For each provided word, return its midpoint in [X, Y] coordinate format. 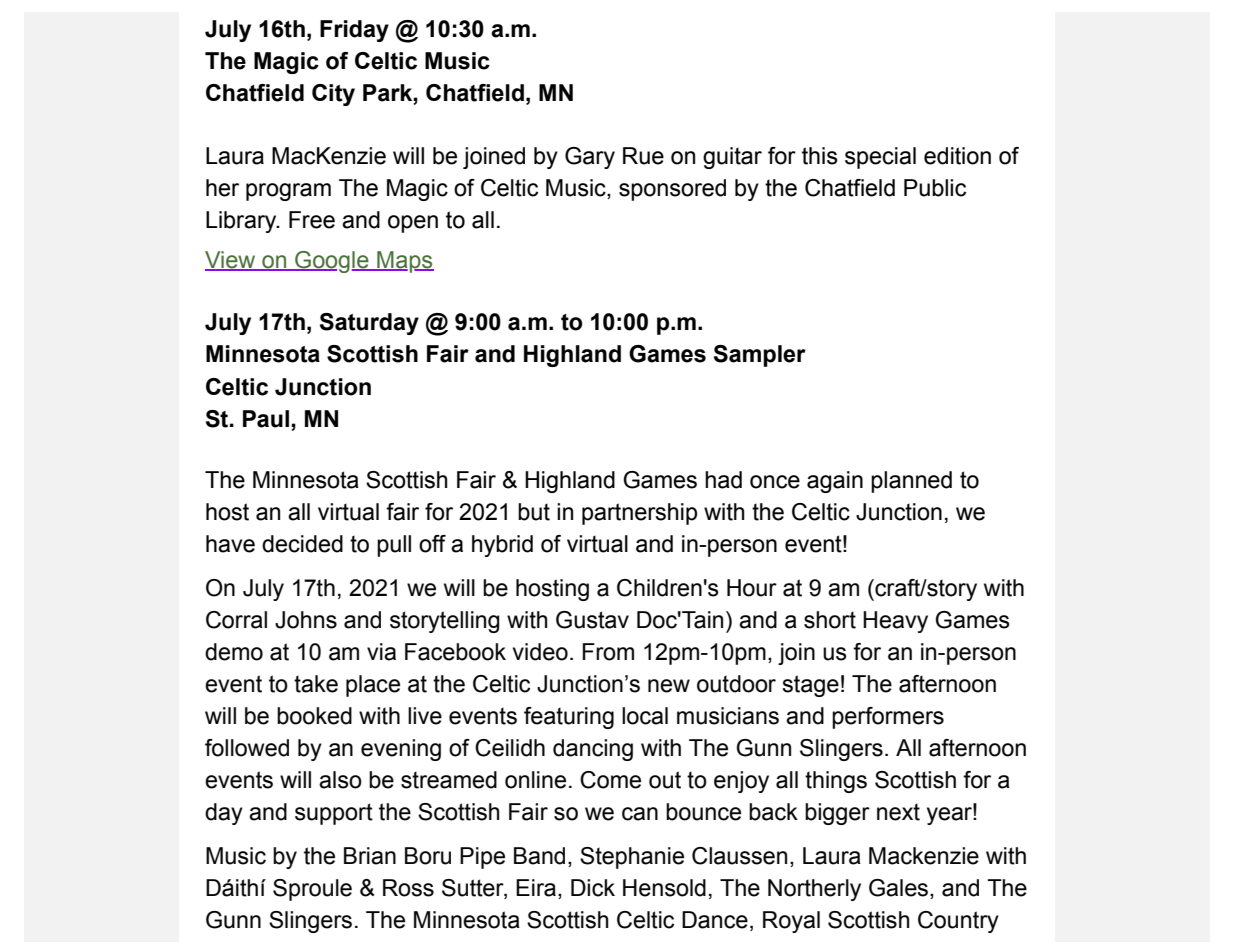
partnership [639, 514]
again [835, 482]
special [880, 158]
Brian [370, 856]
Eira [536, 888]
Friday [354, 31]
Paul [267, 419]
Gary [590, 158]
